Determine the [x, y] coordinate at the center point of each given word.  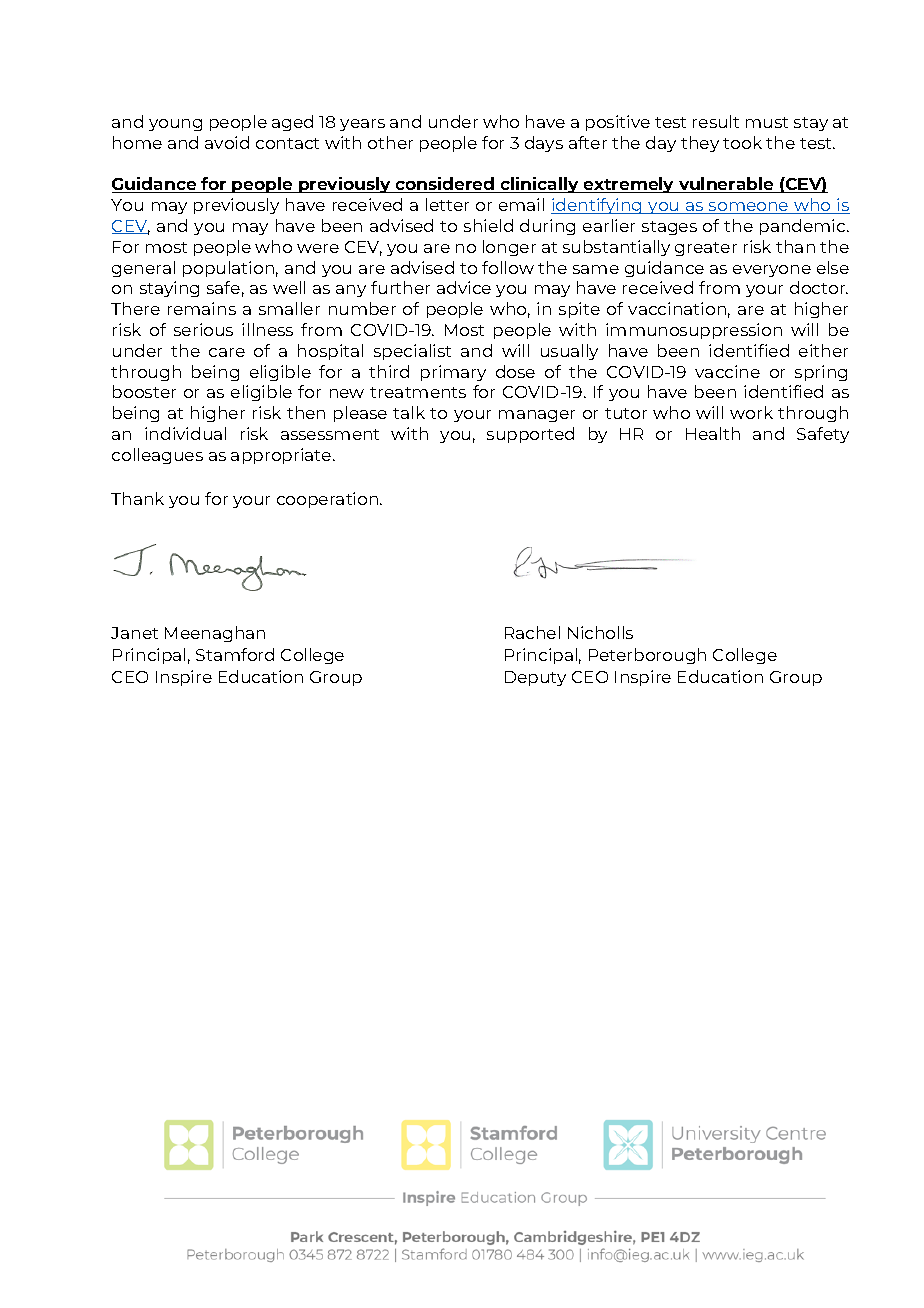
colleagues [157, 456]
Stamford [235, 654]
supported [530, 435]
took [742, 142]
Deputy [535, 678]
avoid [227, 142]
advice [464, 287]
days [544, 144]
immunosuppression [694, 331]
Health [713, 433]
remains [202, 308]
